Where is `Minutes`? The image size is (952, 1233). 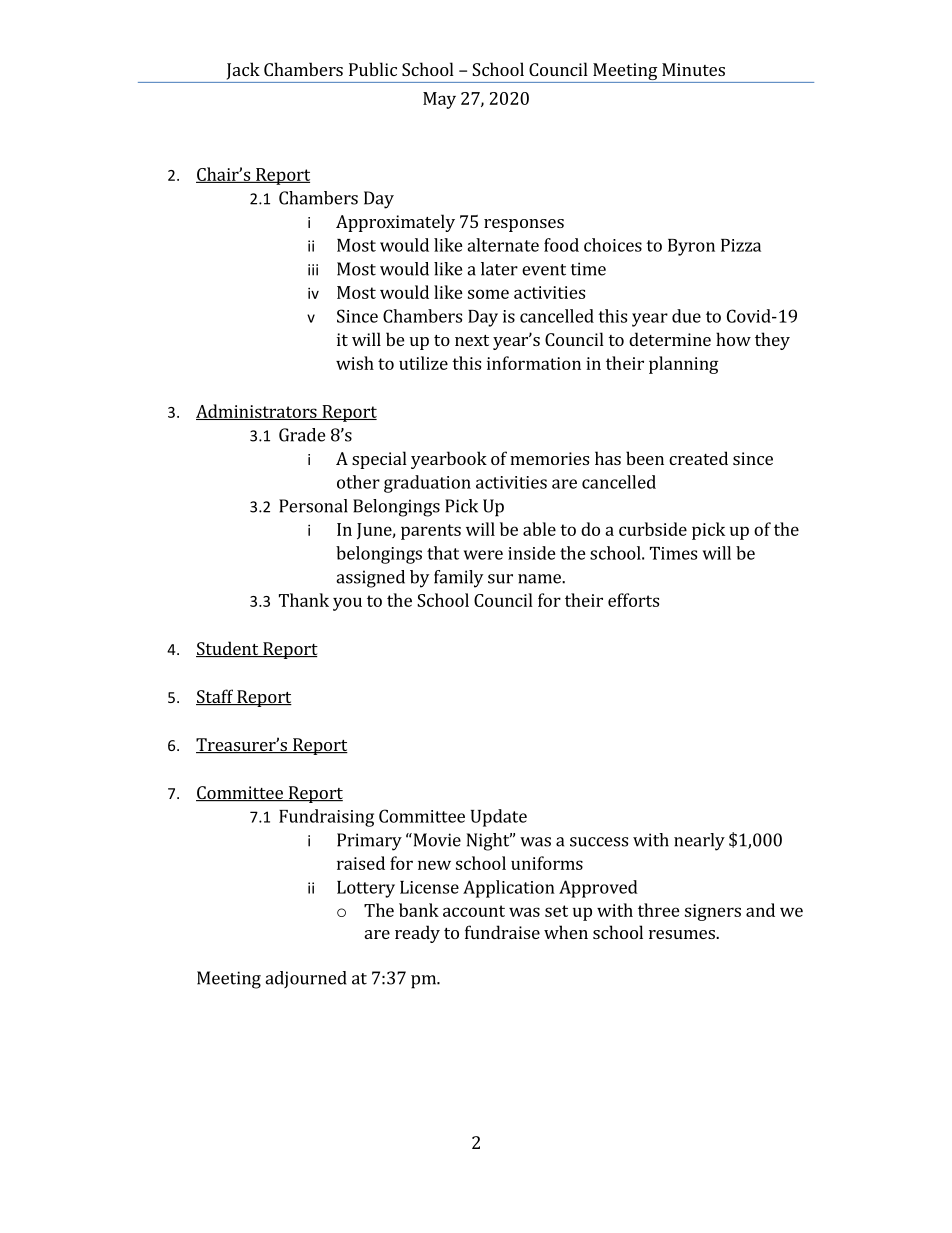 Minutes is located at coordinates (693, 69).
